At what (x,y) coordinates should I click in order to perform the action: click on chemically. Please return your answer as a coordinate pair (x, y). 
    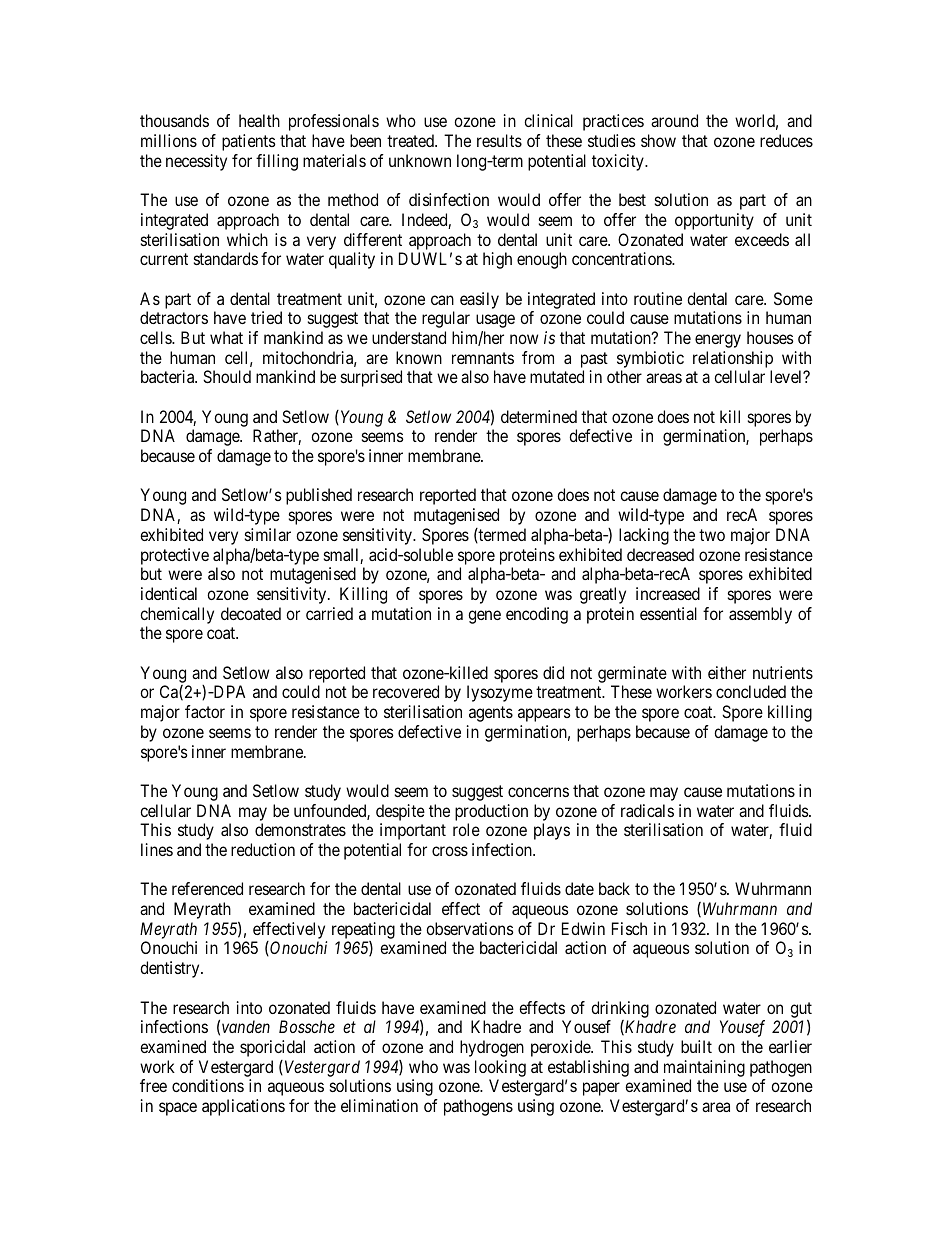
    Looking at the image, I should click on (177, 615).
